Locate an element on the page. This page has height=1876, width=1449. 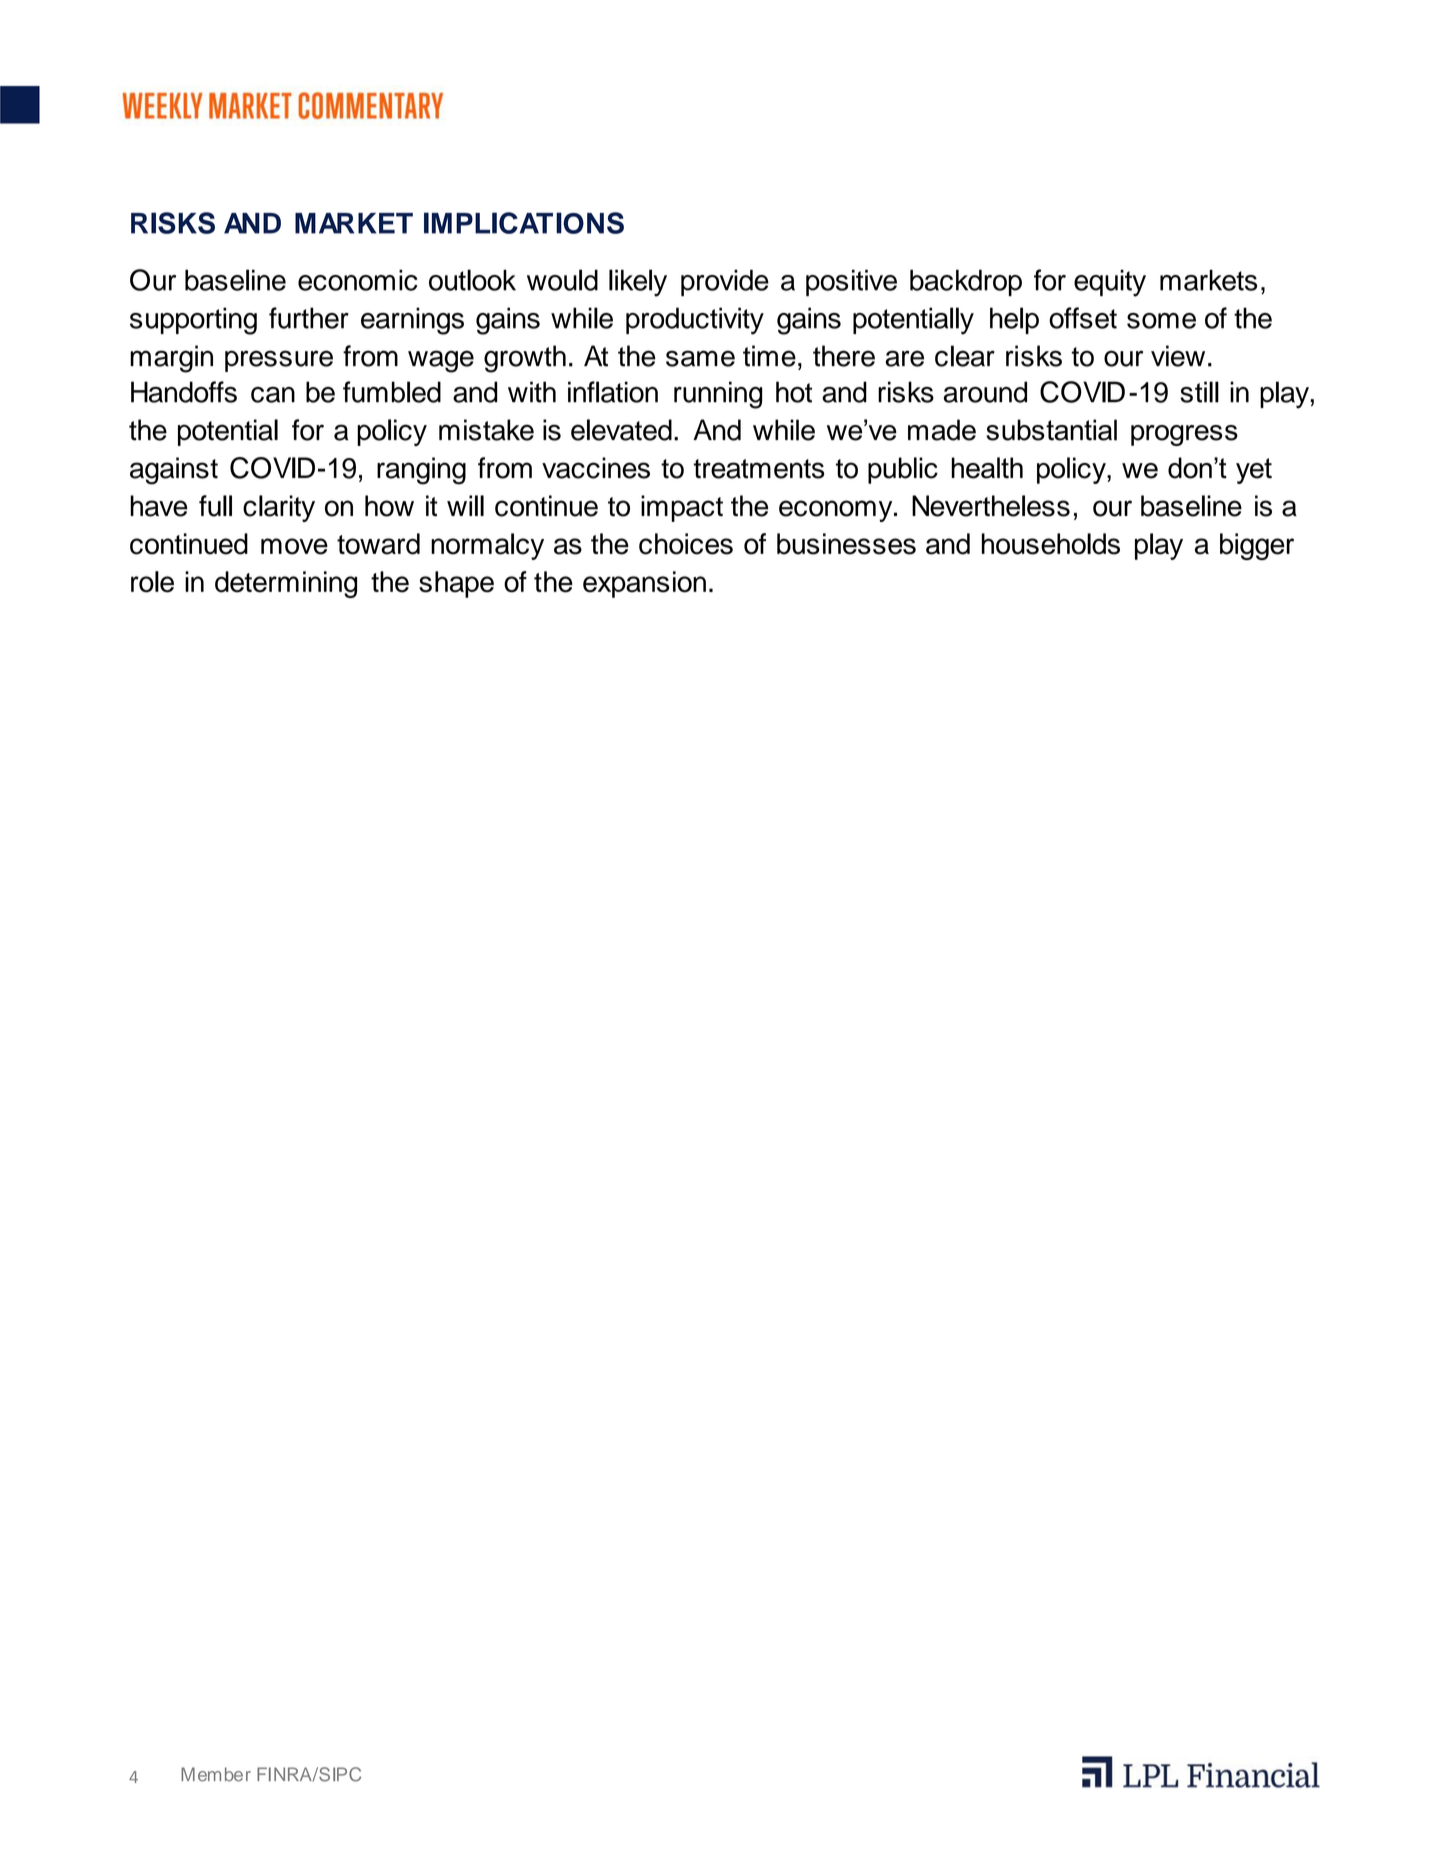
role is located at coordinates (152, 582).
